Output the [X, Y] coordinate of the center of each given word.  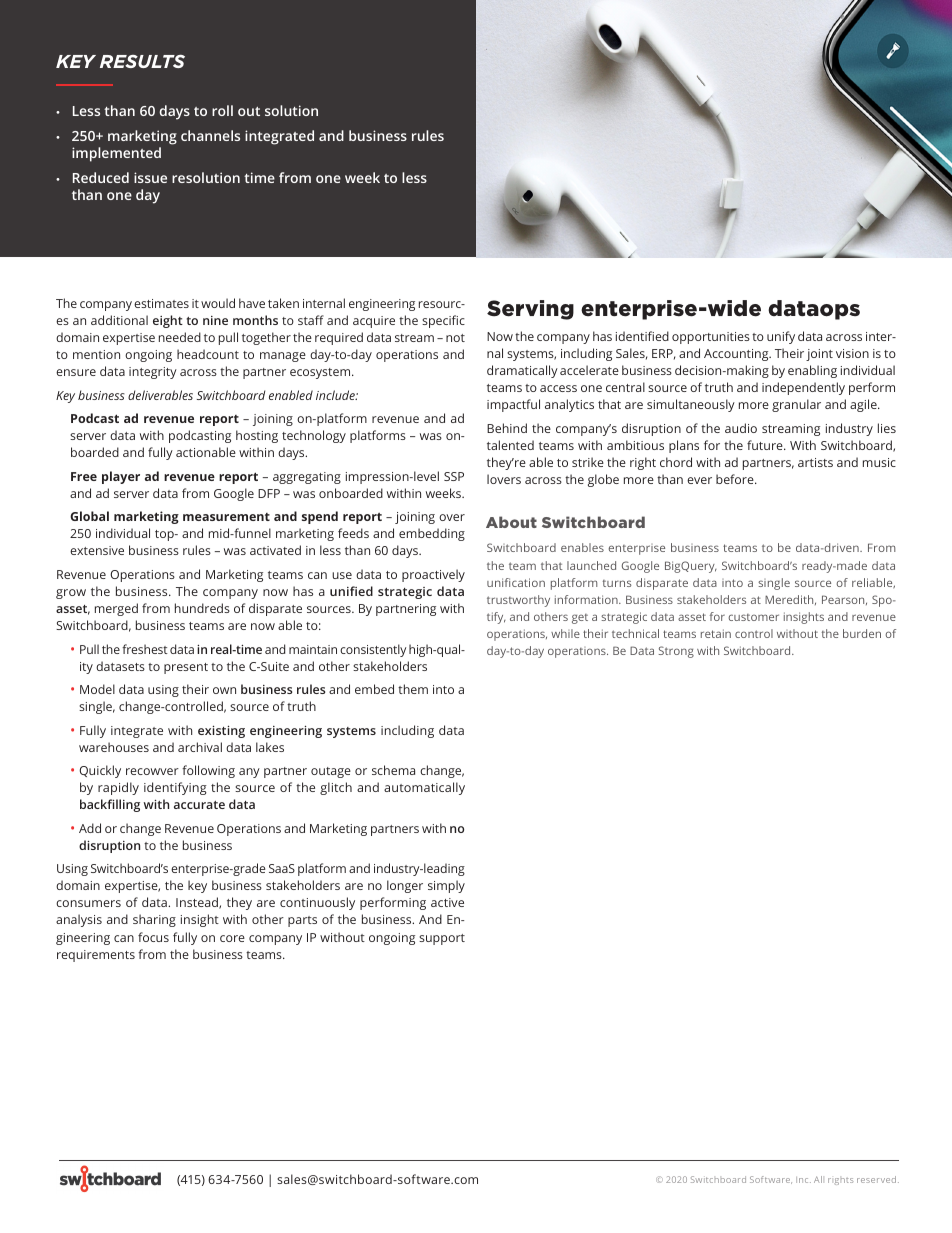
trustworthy [518, 601]
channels [210, 135]
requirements [96, 956]
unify [781, 337]
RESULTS [142, 61]
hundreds [202, 608]
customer [754, 617]
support [442, 939]
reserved [876, 1179]
